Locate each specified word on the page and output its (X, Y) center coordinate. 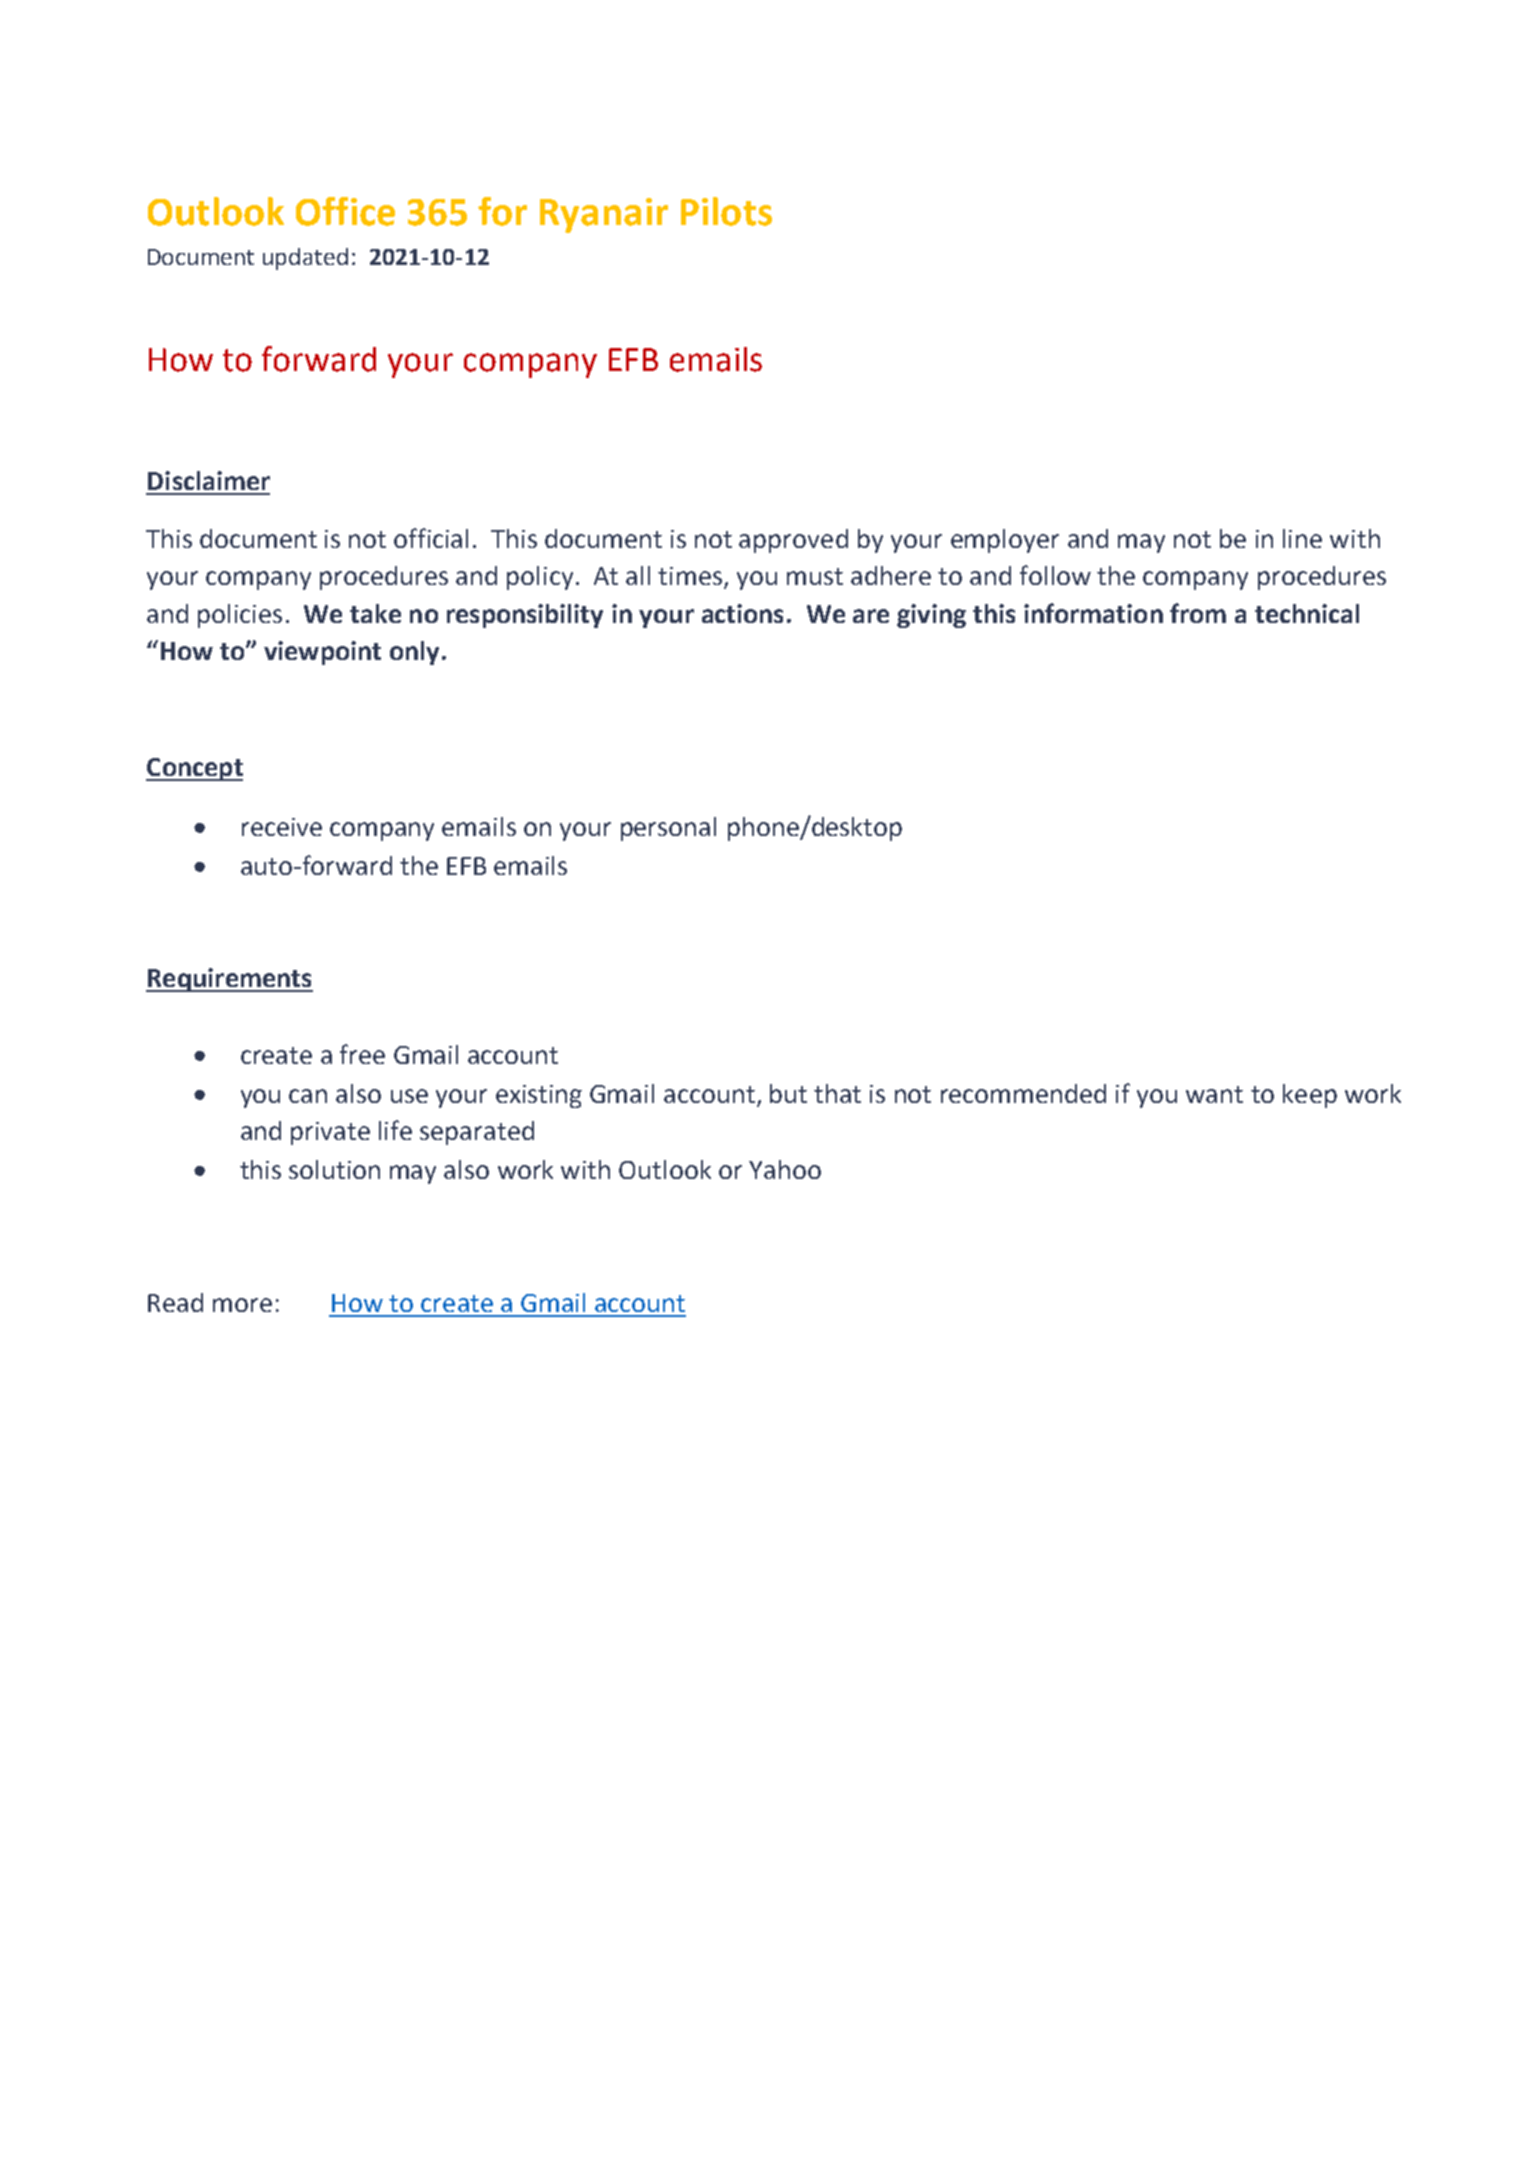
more (242, 1305)
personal (668, 829)
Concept (194, 769)
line (1302, 538)
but (788, 1093)
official (431, 538)
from (1198, 613)
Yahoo (785, 1169)
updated (305, 259)
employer (1005, 541)
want (1214, 1094)
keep (1310, 1096)
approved (793, 541)
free (362, 1054)
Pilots (726, 211)
